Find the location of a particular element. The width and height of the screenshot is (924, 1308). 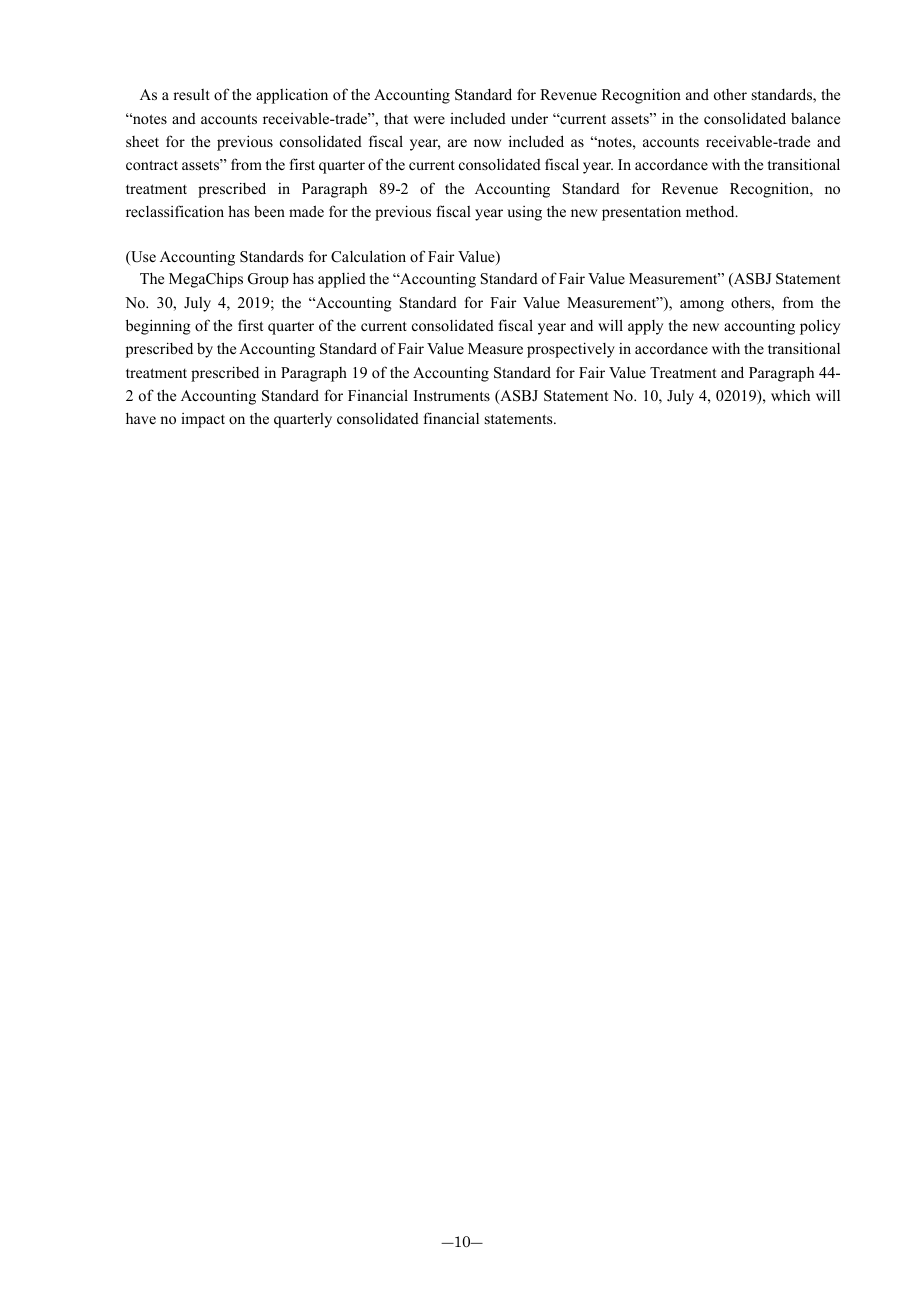

balance is located at coordinates (815, 118).
